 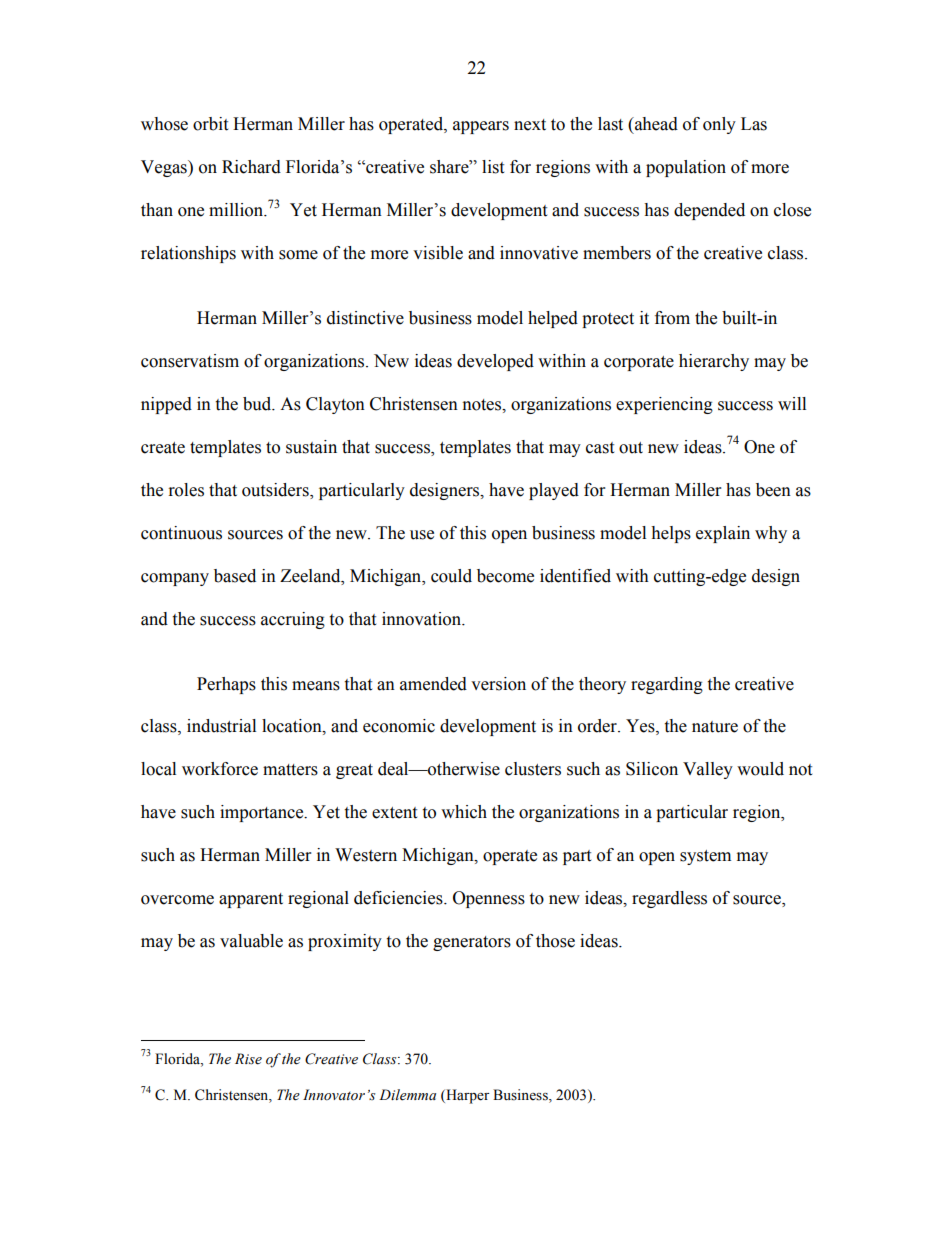 I want to click on explain, so click(x=723, y=534).
